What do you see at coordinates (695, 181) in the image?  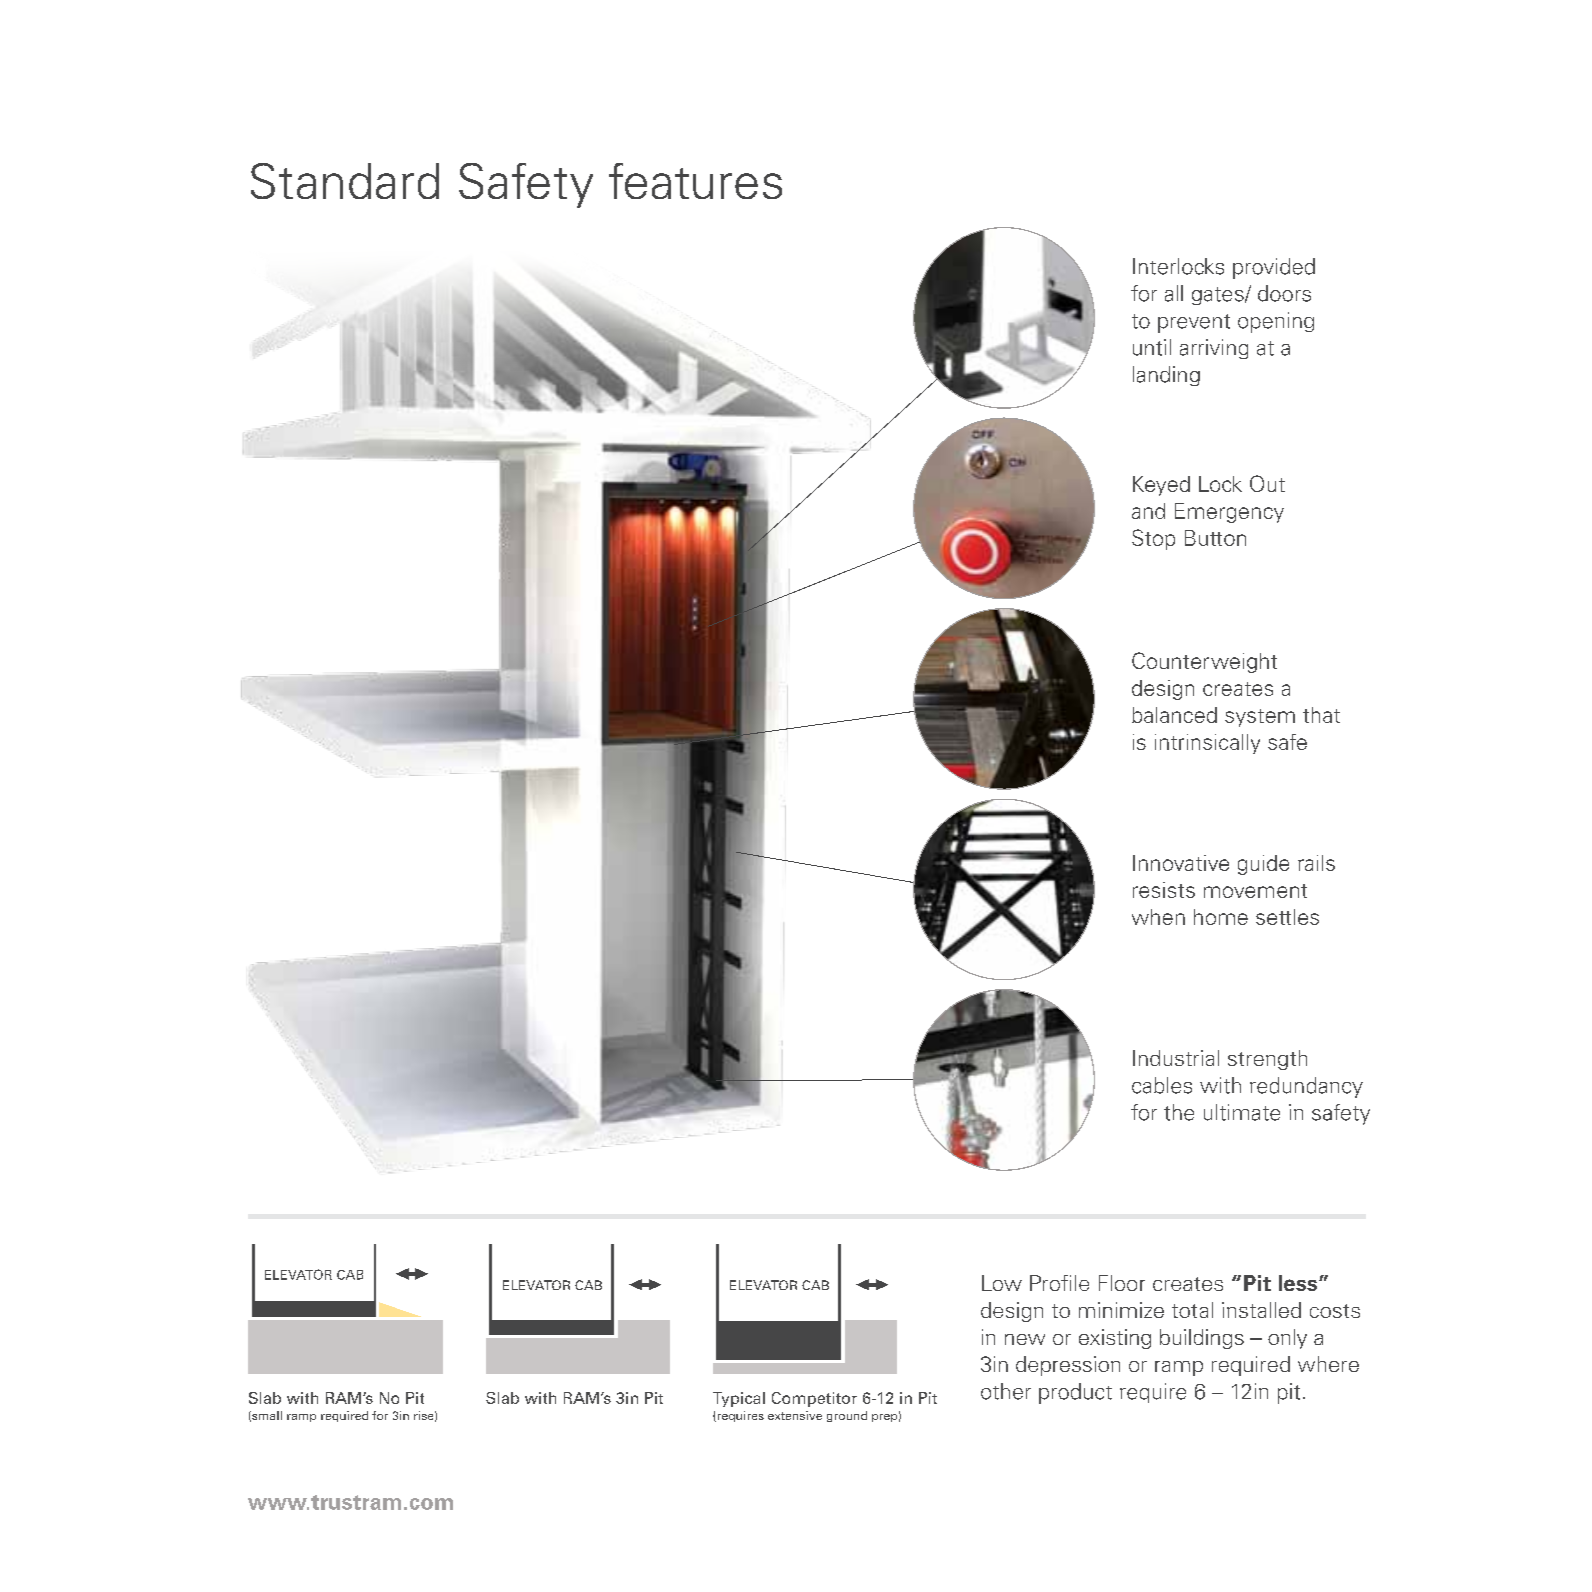 I see `features` at bounding box center [695, 181].
